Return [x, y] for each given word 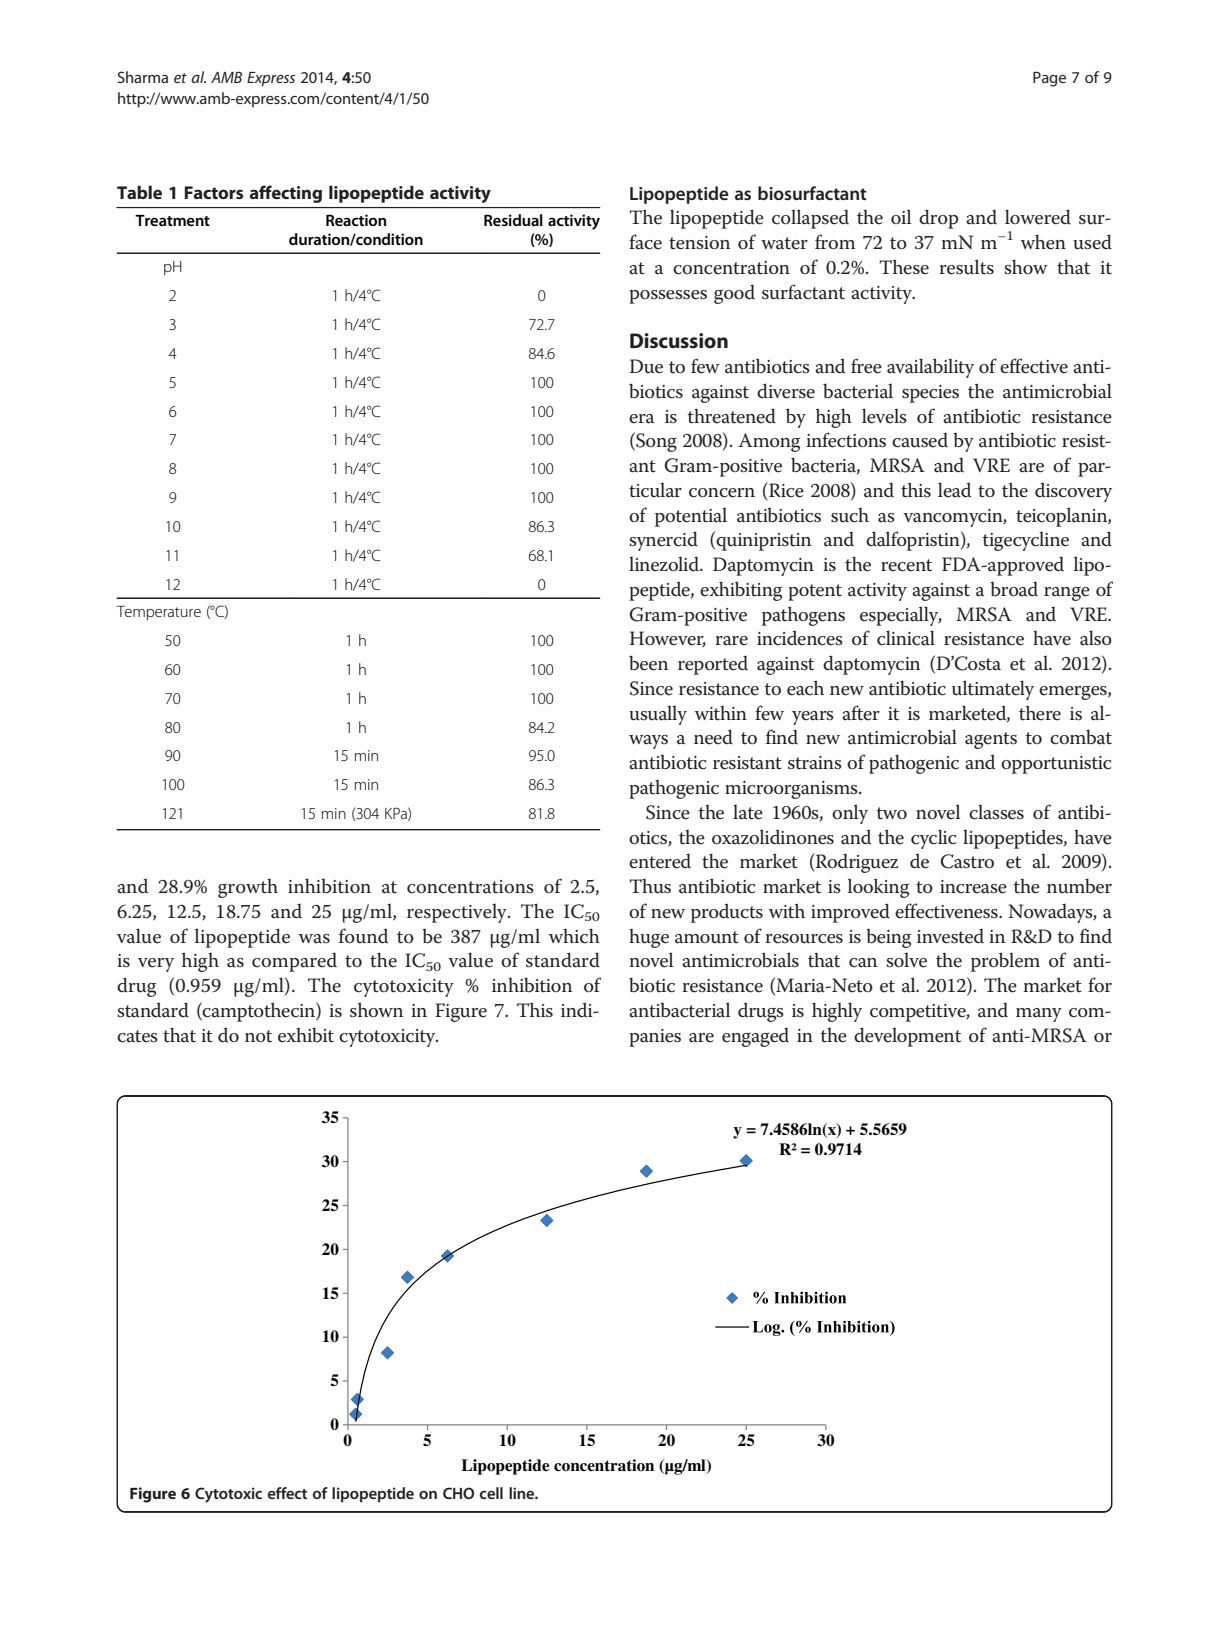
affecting [285, 194]
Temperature [159, 613]
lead [954, 490]
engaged [755, 1037]
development [907, 1037]
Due [646, 366]
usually [658, 715]
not [258, 1036]
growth [248, 888]
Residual [513, 220]
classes [996, 812]
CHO [458, 1493]
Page [1049, 79]
